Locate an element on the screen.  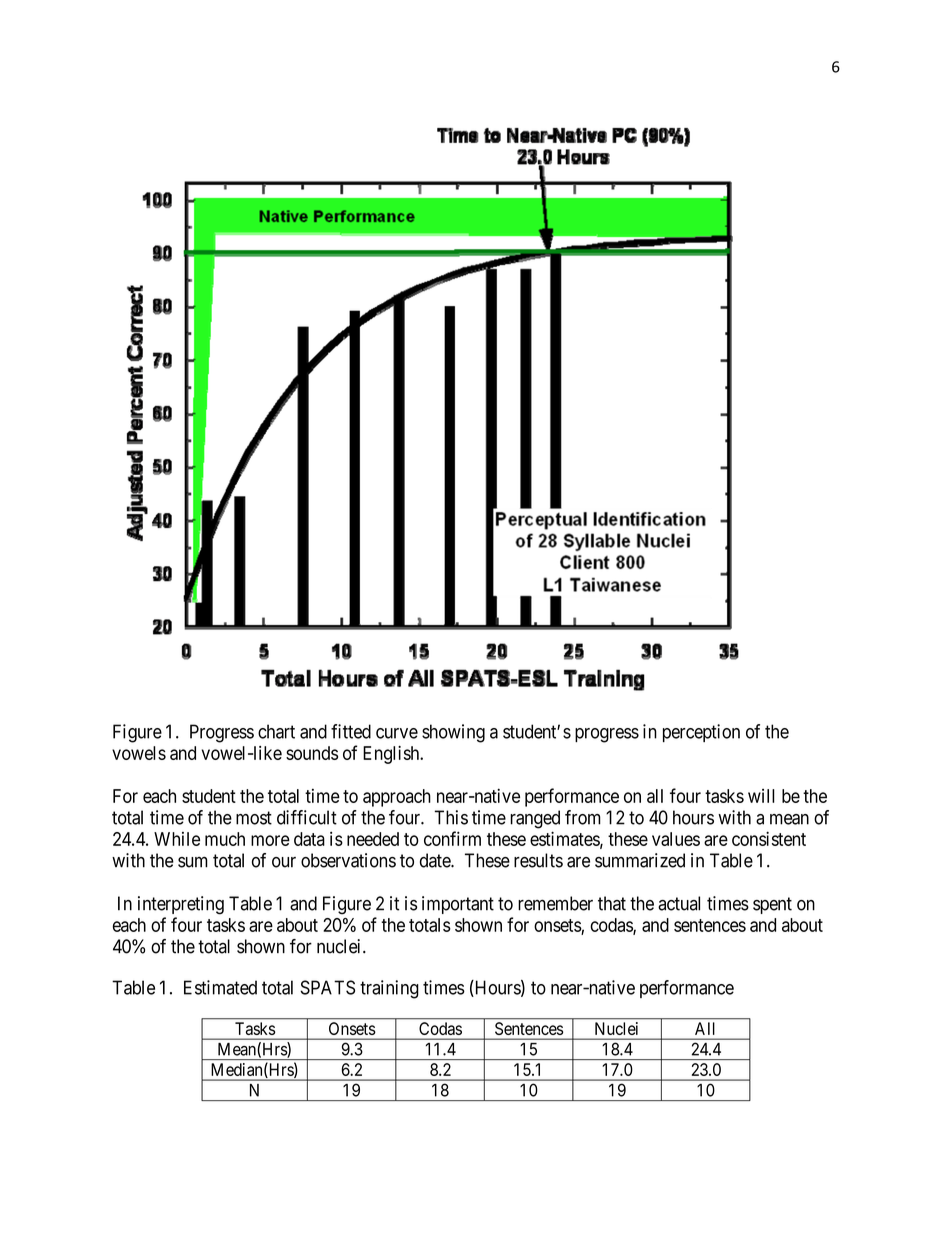
interpreting is located at coordinates (181, 905).
